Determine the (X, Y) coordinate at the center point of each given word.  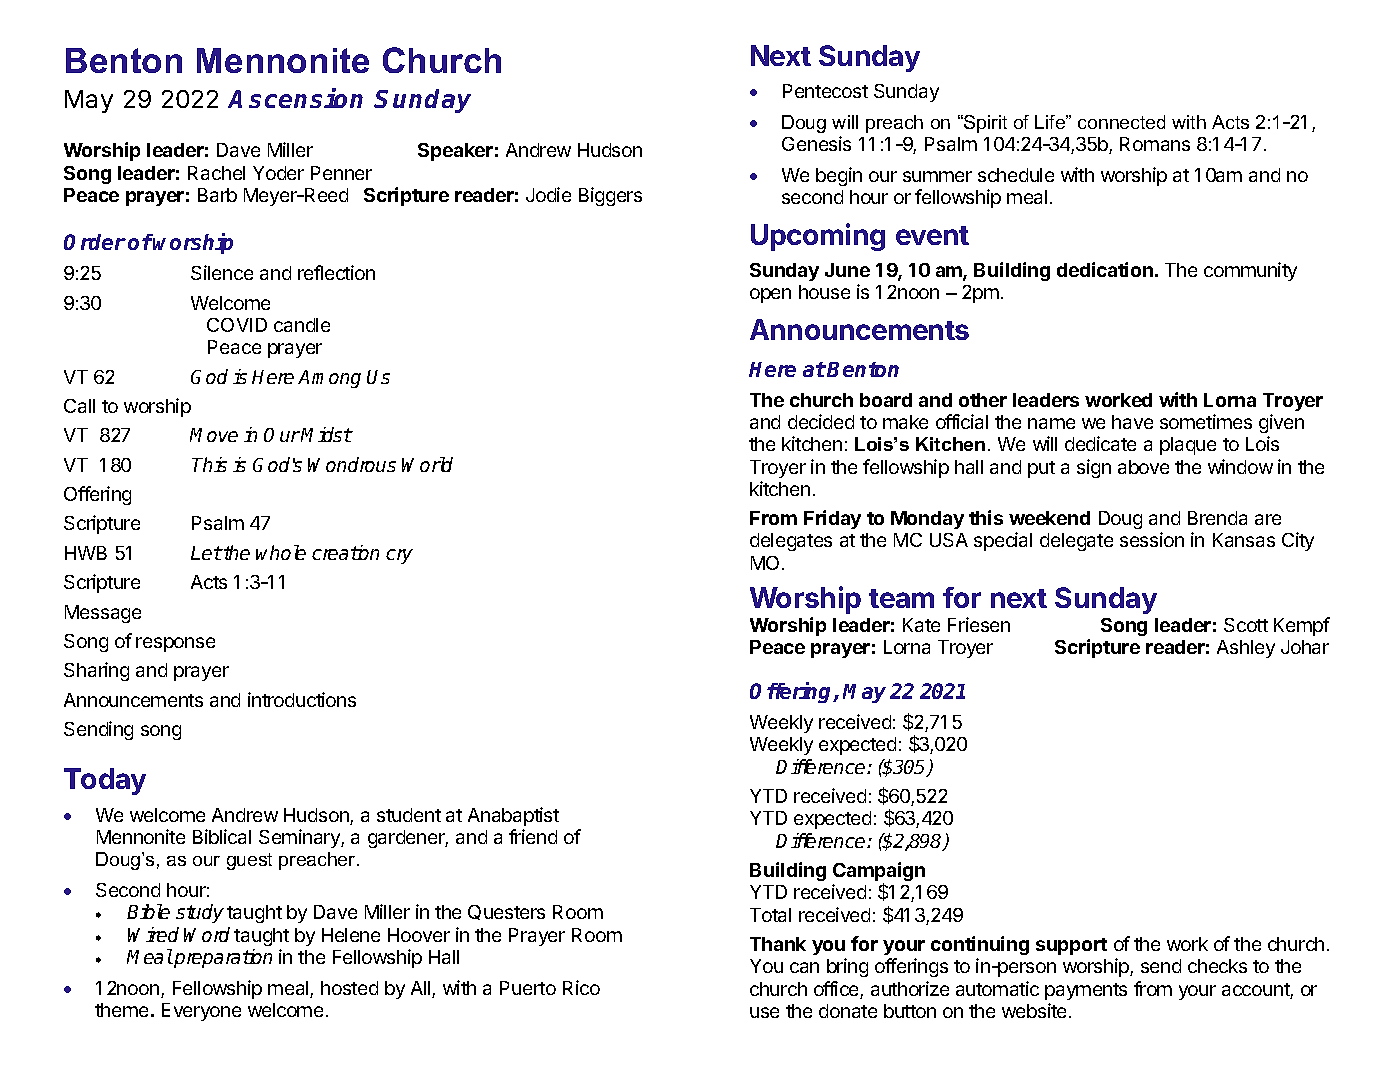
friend (533, 836)
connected (1121, 122)
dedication (1105, 269)
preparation (222, 958)
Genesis (816, 143)
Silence (222, 272)
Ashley (1246, 649)
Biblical (222, 836)
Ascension (295, 98)
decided (821, 421)
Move (214, 435)
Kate (921, 625)
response (175, 644)
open (770, 295)
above (1143, 467)
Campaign (879, 873)
